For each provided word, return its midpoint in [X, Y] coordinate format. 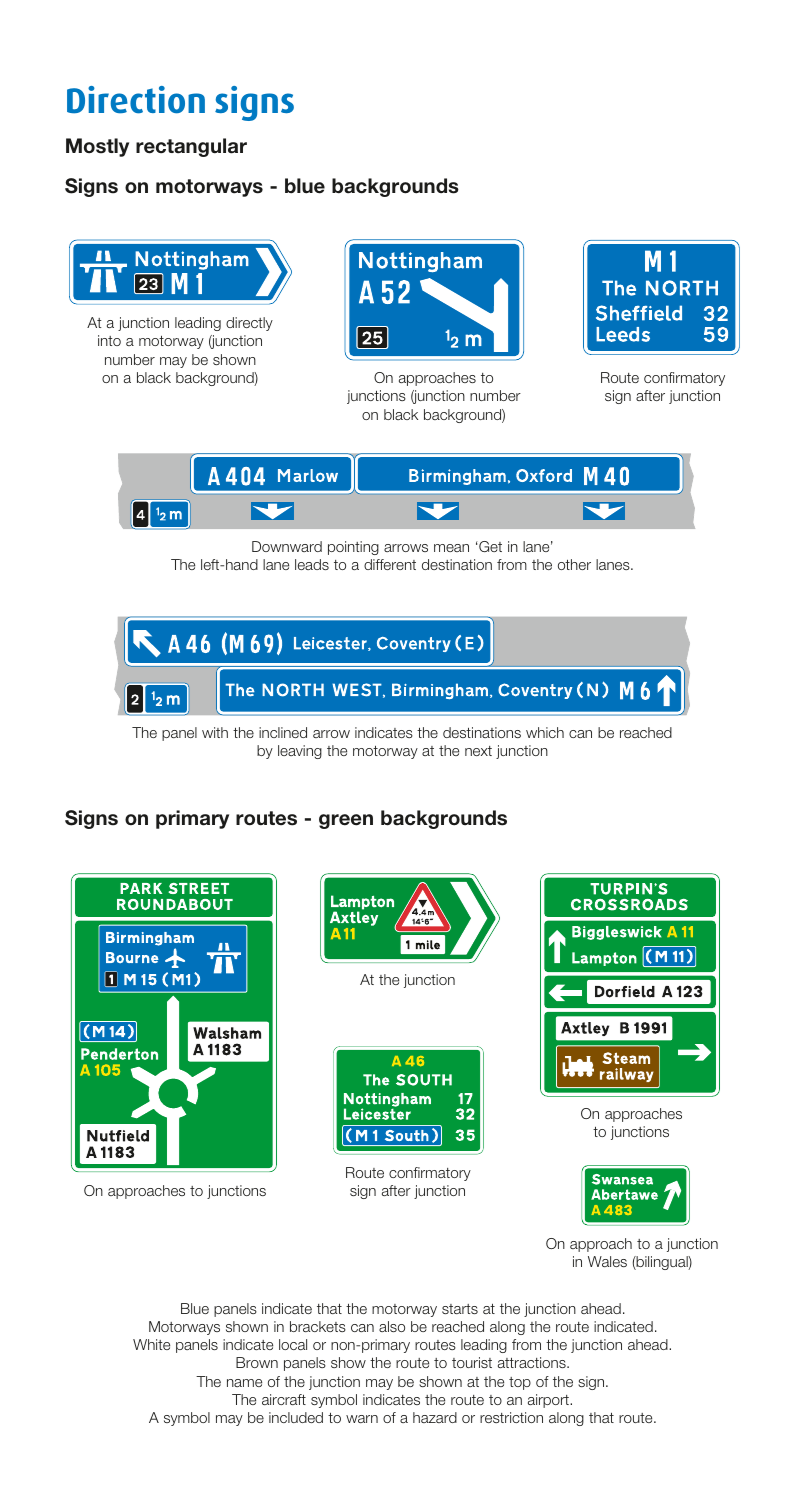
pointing [353, 548]
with [215, 732]
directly [249, 324]
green [346, 821]
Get [489, 546]
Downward [287, 546]
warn [362, 1419]
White [151, 1344]
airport [549, 1401]
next [478, 751]
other [574, 564]
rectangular [191, 147]
